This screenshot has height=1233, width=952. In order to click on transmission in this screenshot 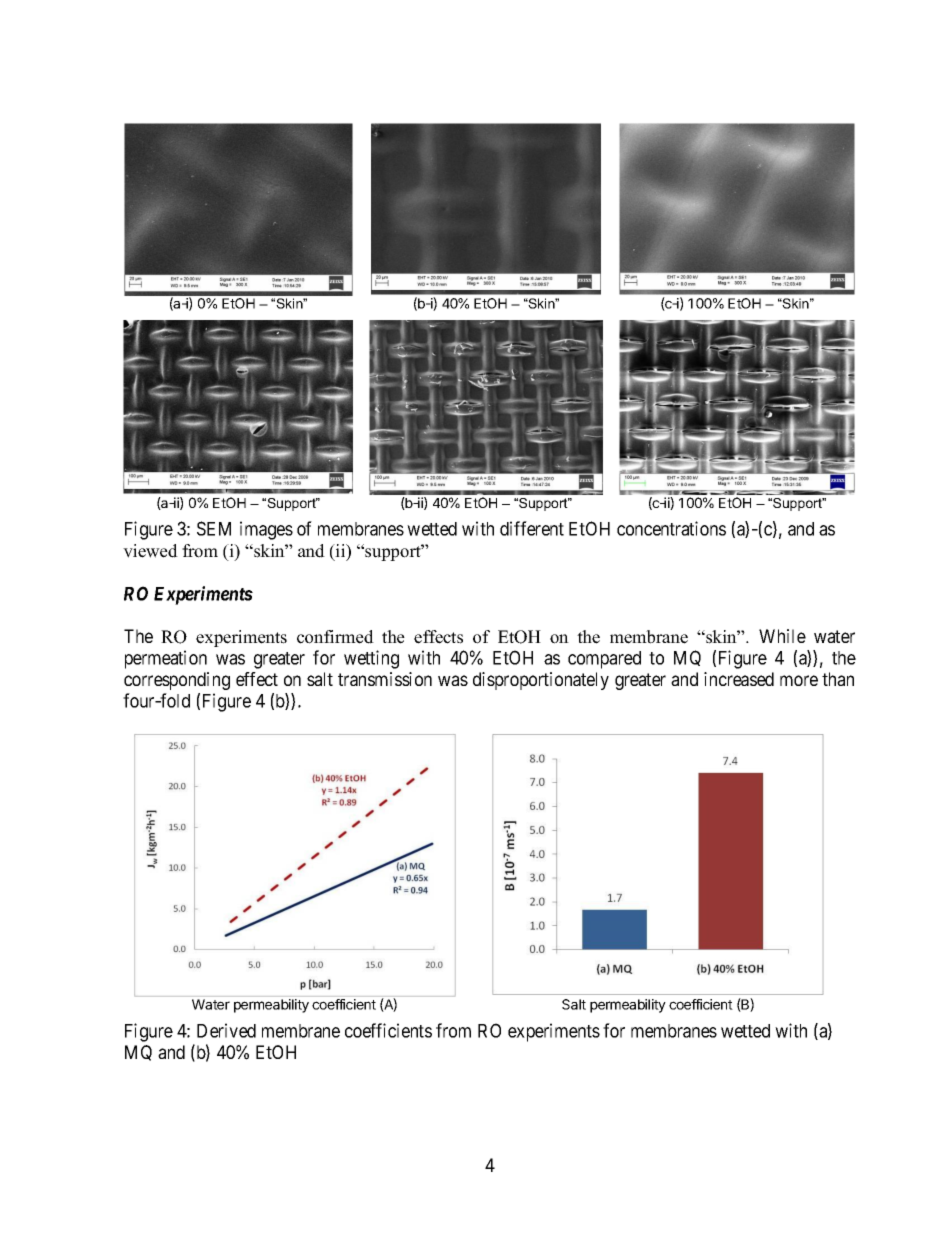, I will do `click(385, 679)`.
